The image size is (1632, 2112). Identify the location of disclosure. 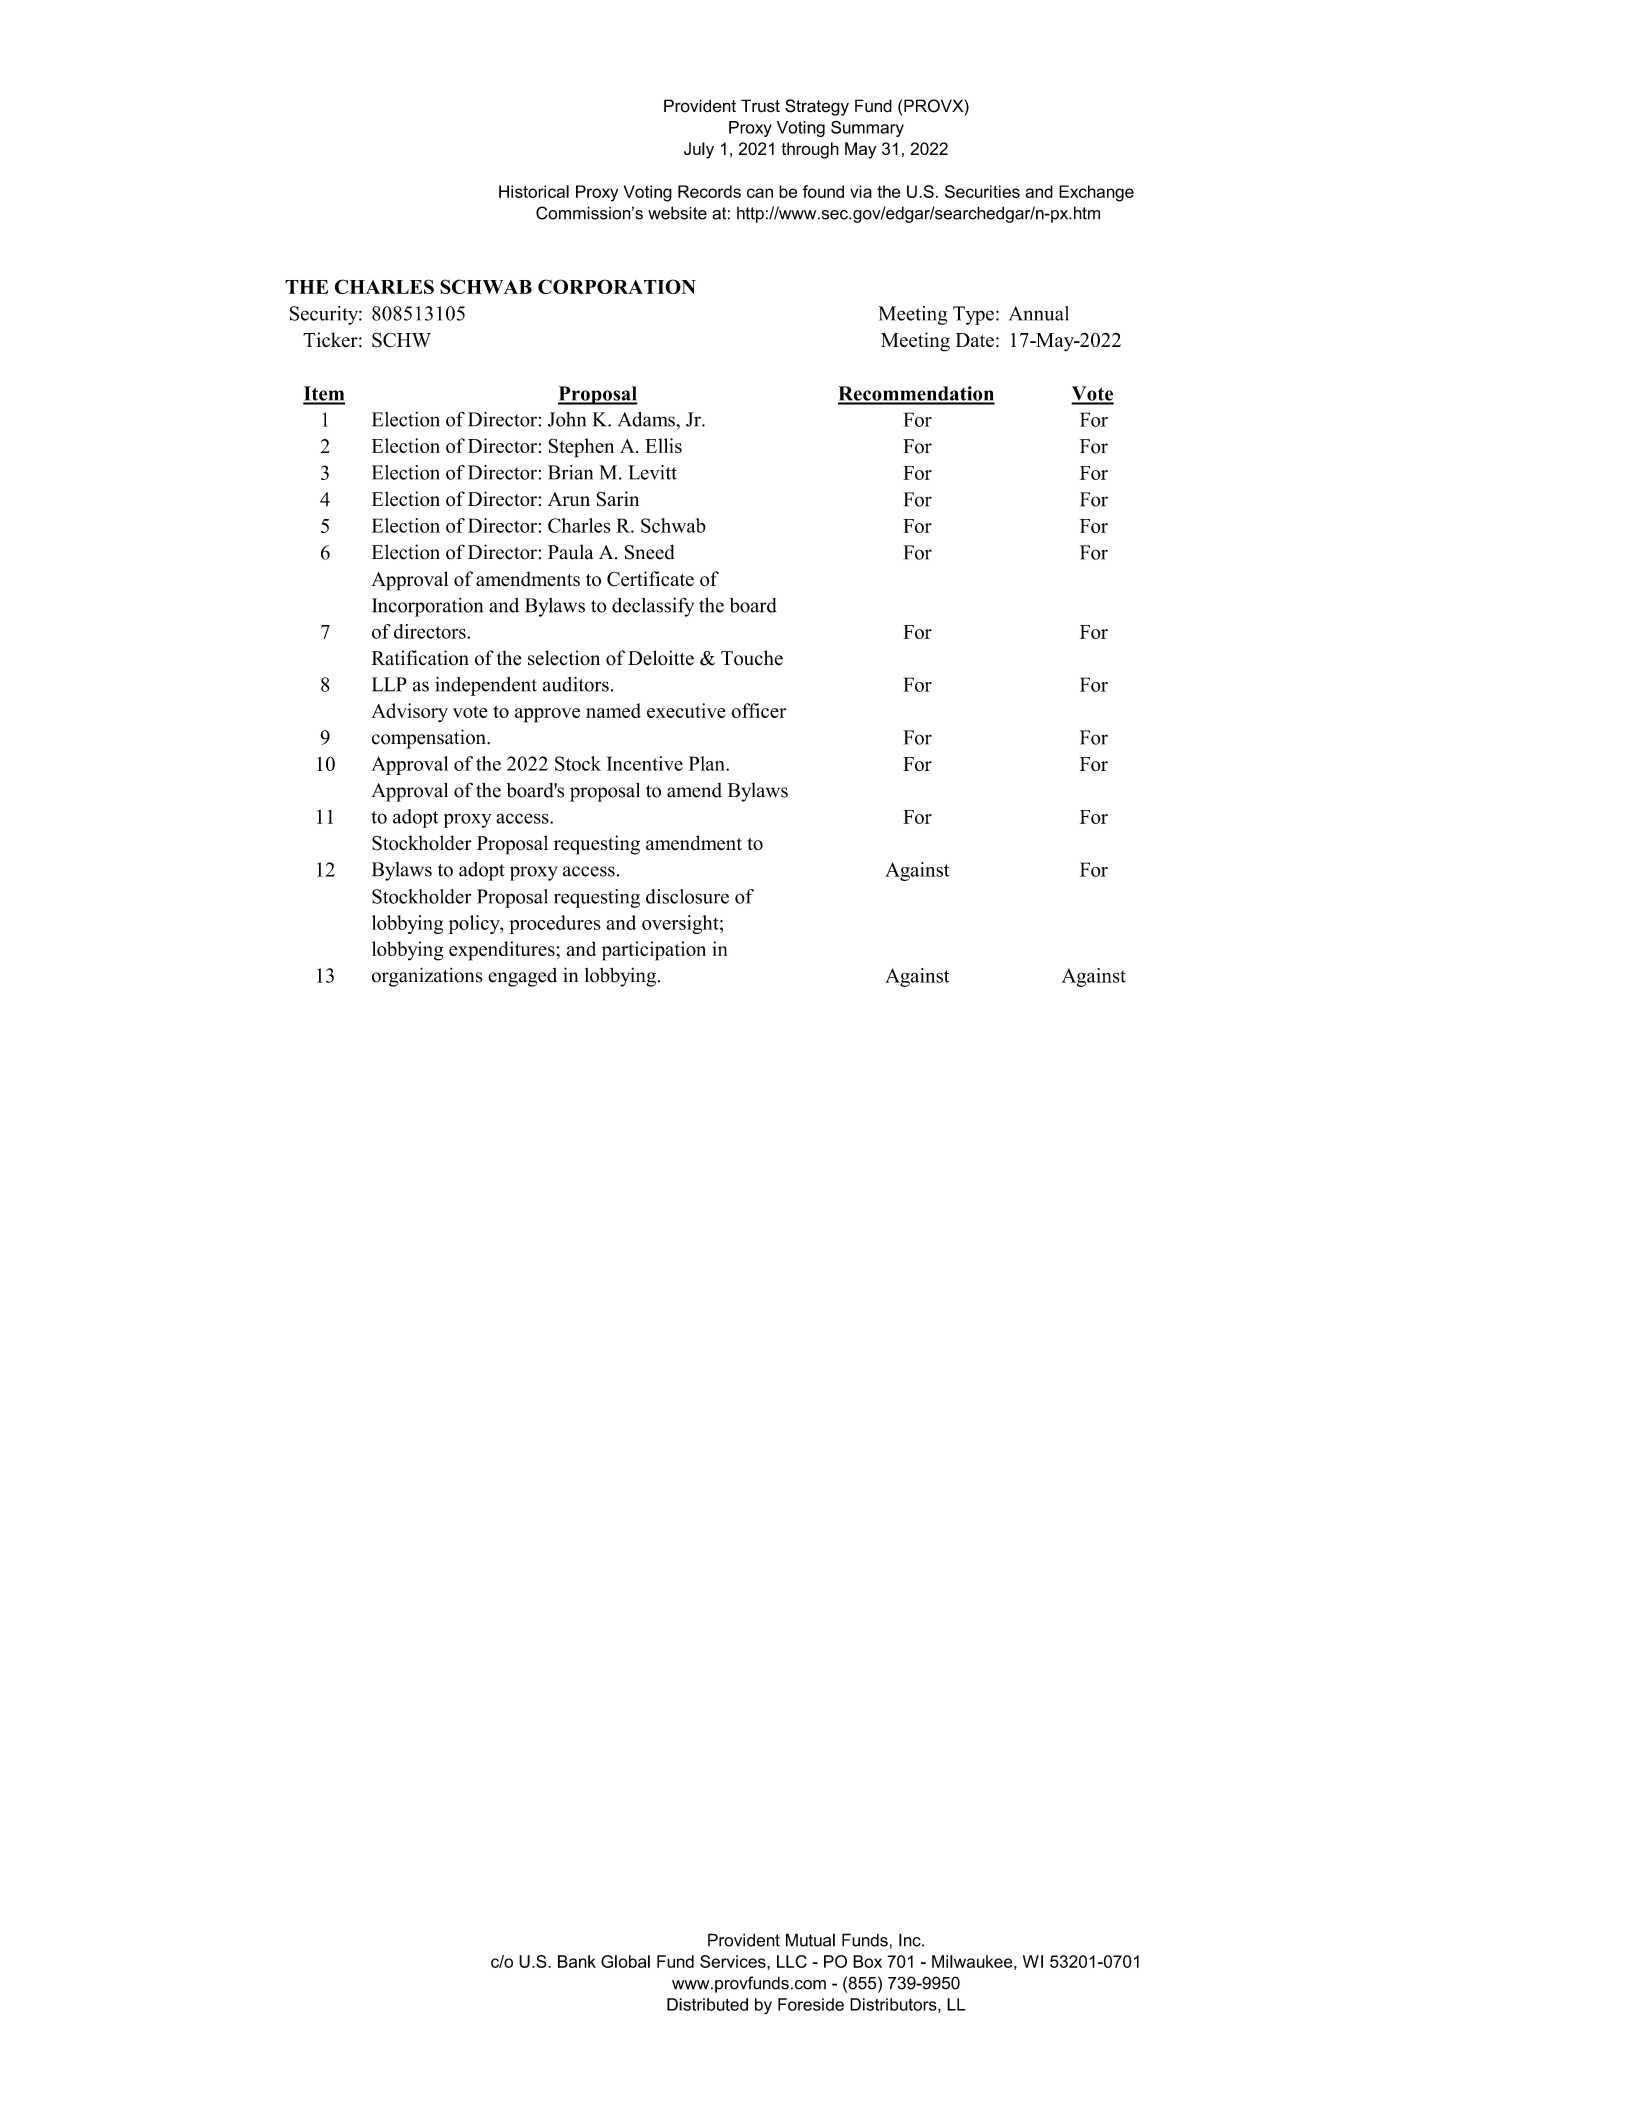
(687, 896).
